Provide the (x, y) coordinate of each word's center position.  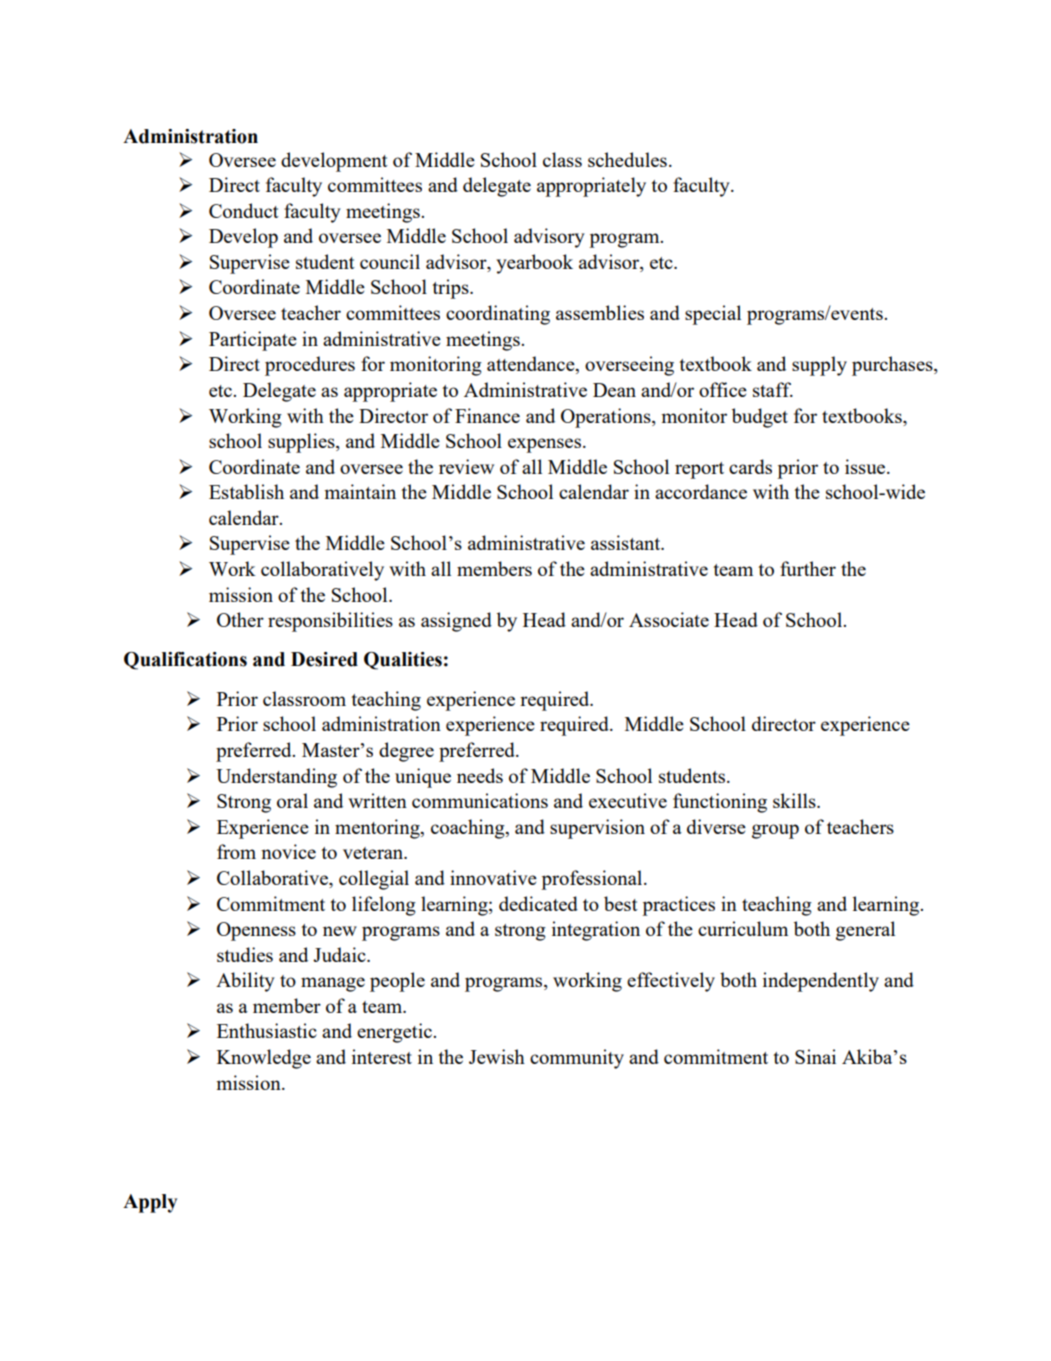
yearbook (534, 264)
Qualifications (185, 661)
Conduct (244, 210)
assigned (456, 622)
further (808, 568)
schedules (627, 159)
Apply (150, 1203)
